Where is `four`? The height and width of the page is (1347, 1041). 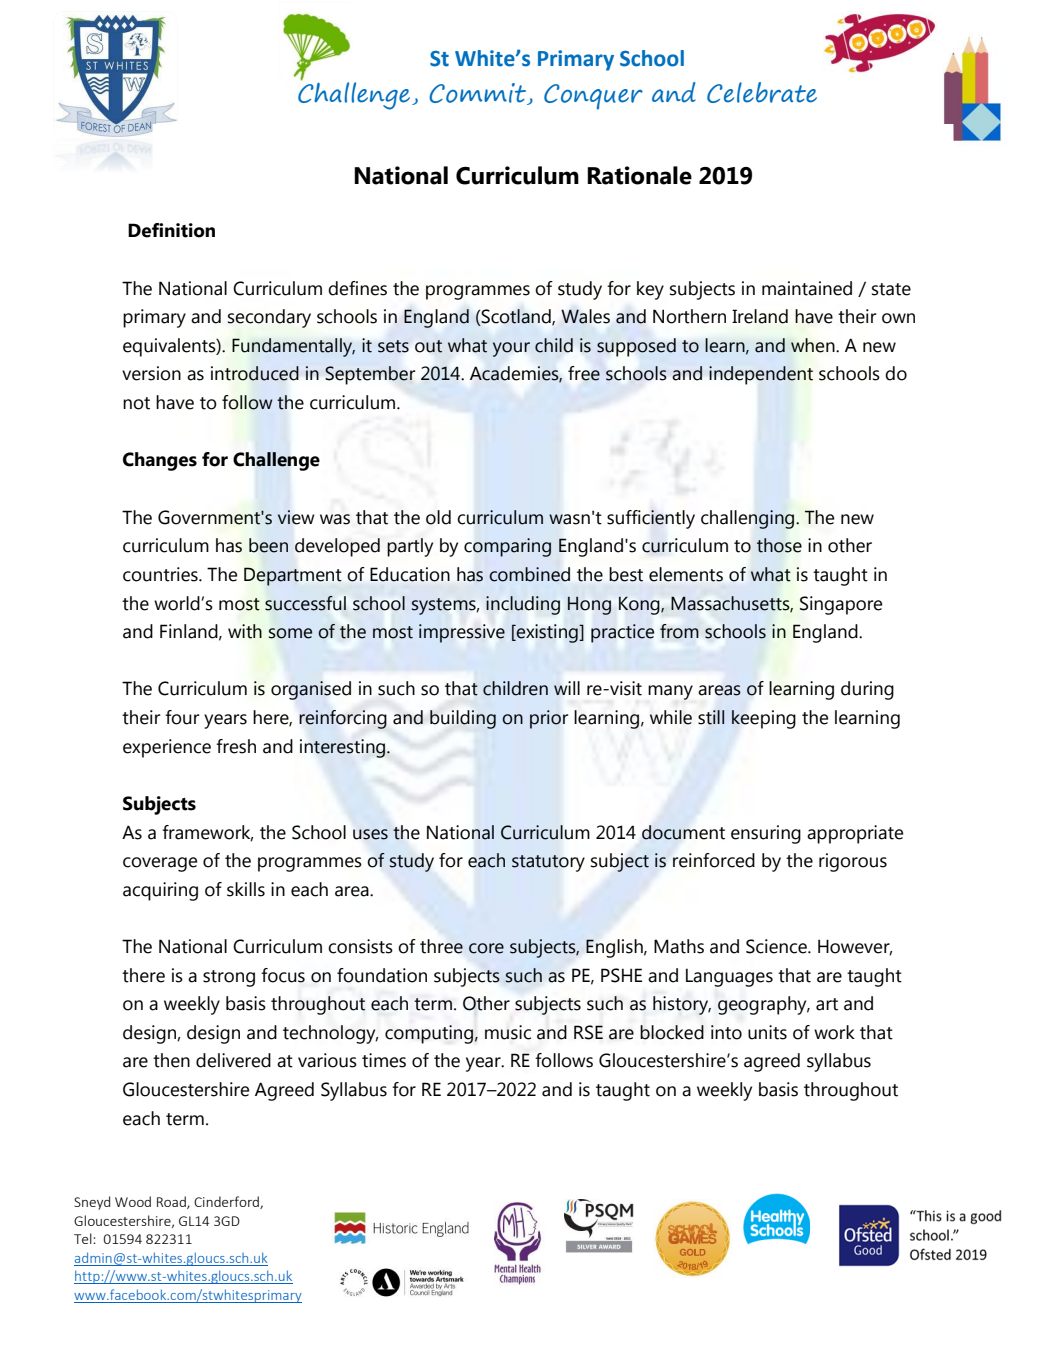
four is located at coordinates (182, 717).
